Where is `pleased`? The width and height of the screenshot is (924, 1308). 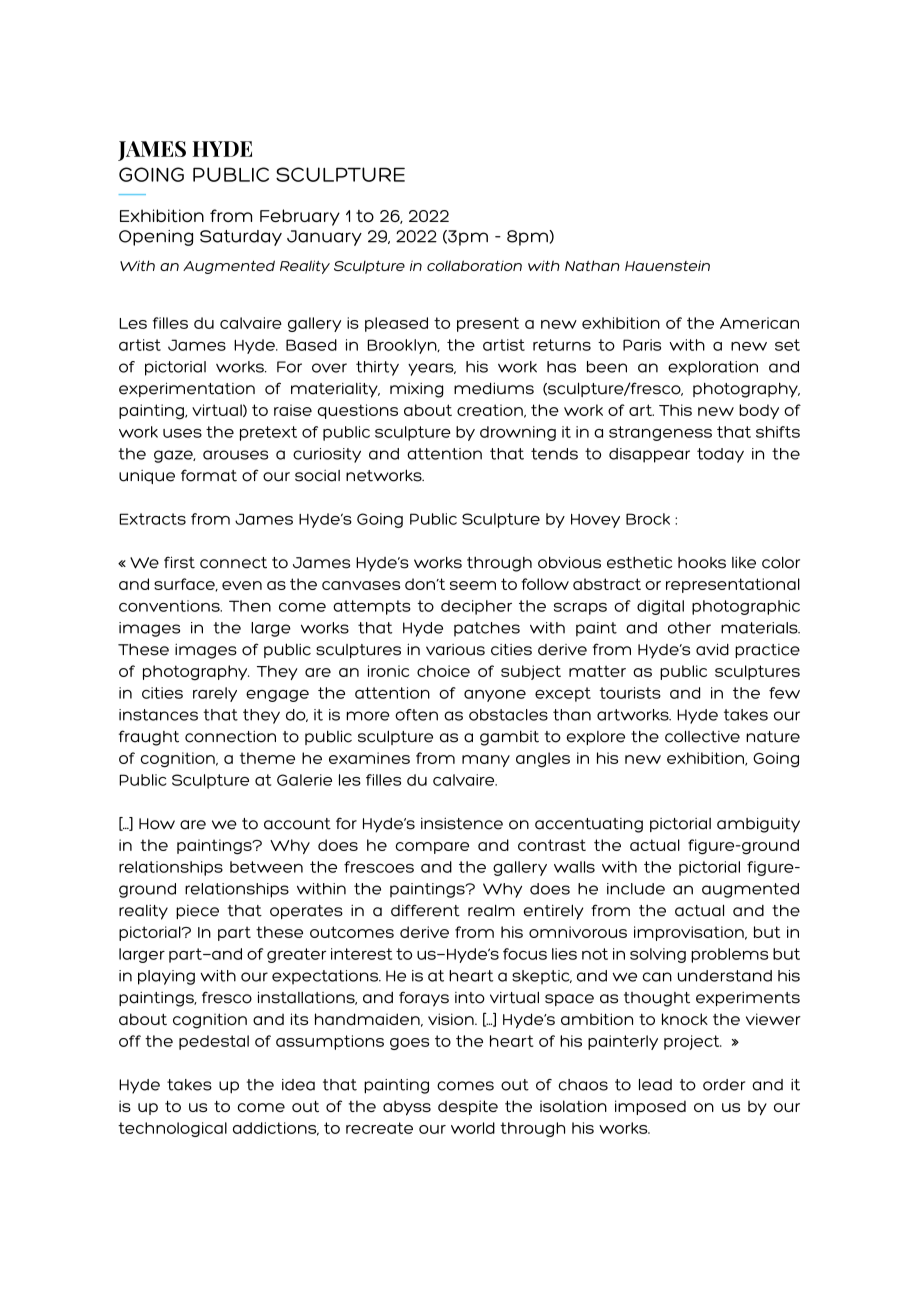 pleased is located at coordinates (396, 324).
